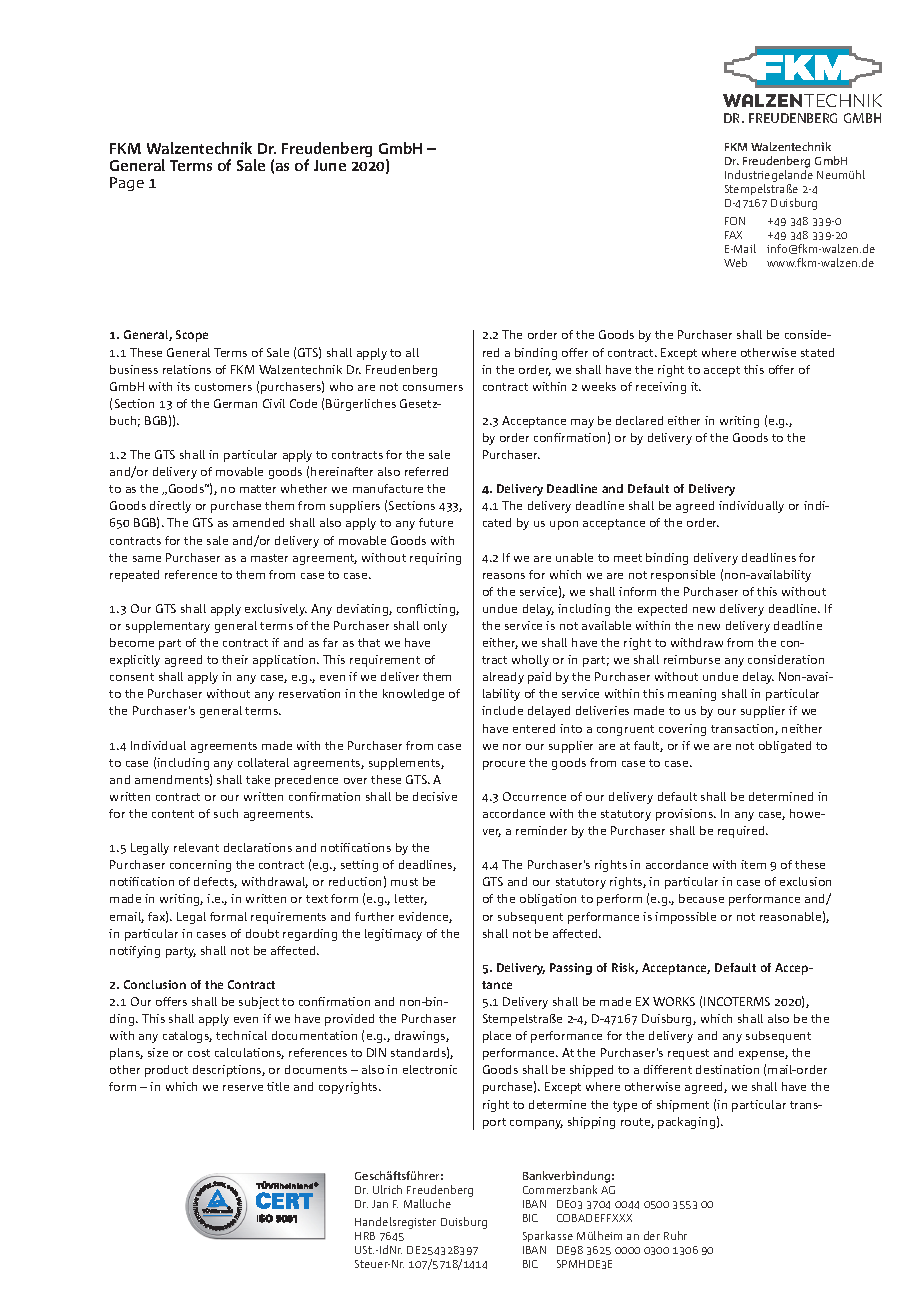  What do you see at coordinates (330, 165) in the page?
I see `June` at bounding box center [330, 165].
